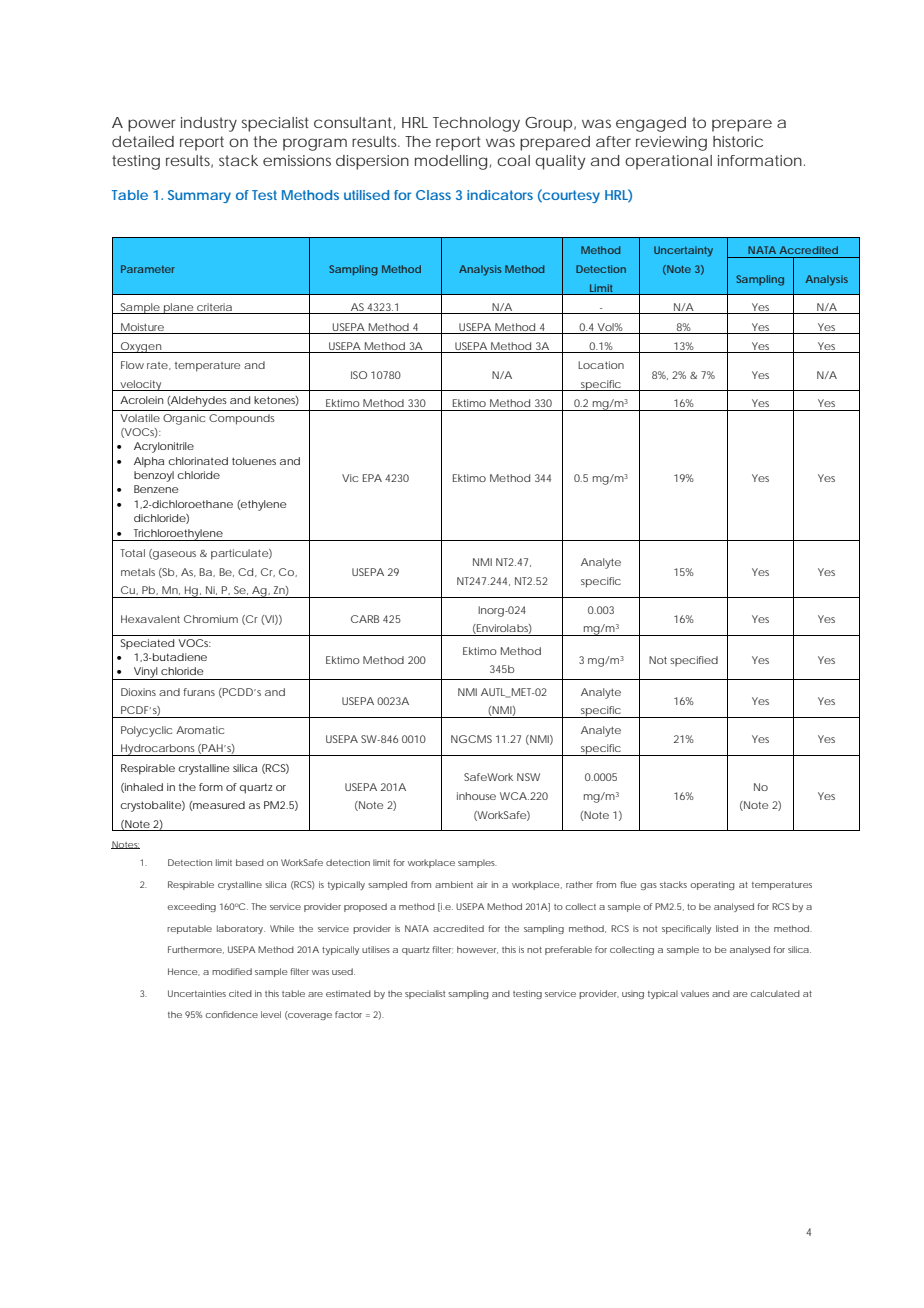 The width and height of the screenshot is (924, 1308). Describe the element at coordinates (613, 141) in the screenshot. I see `after` at that location.
